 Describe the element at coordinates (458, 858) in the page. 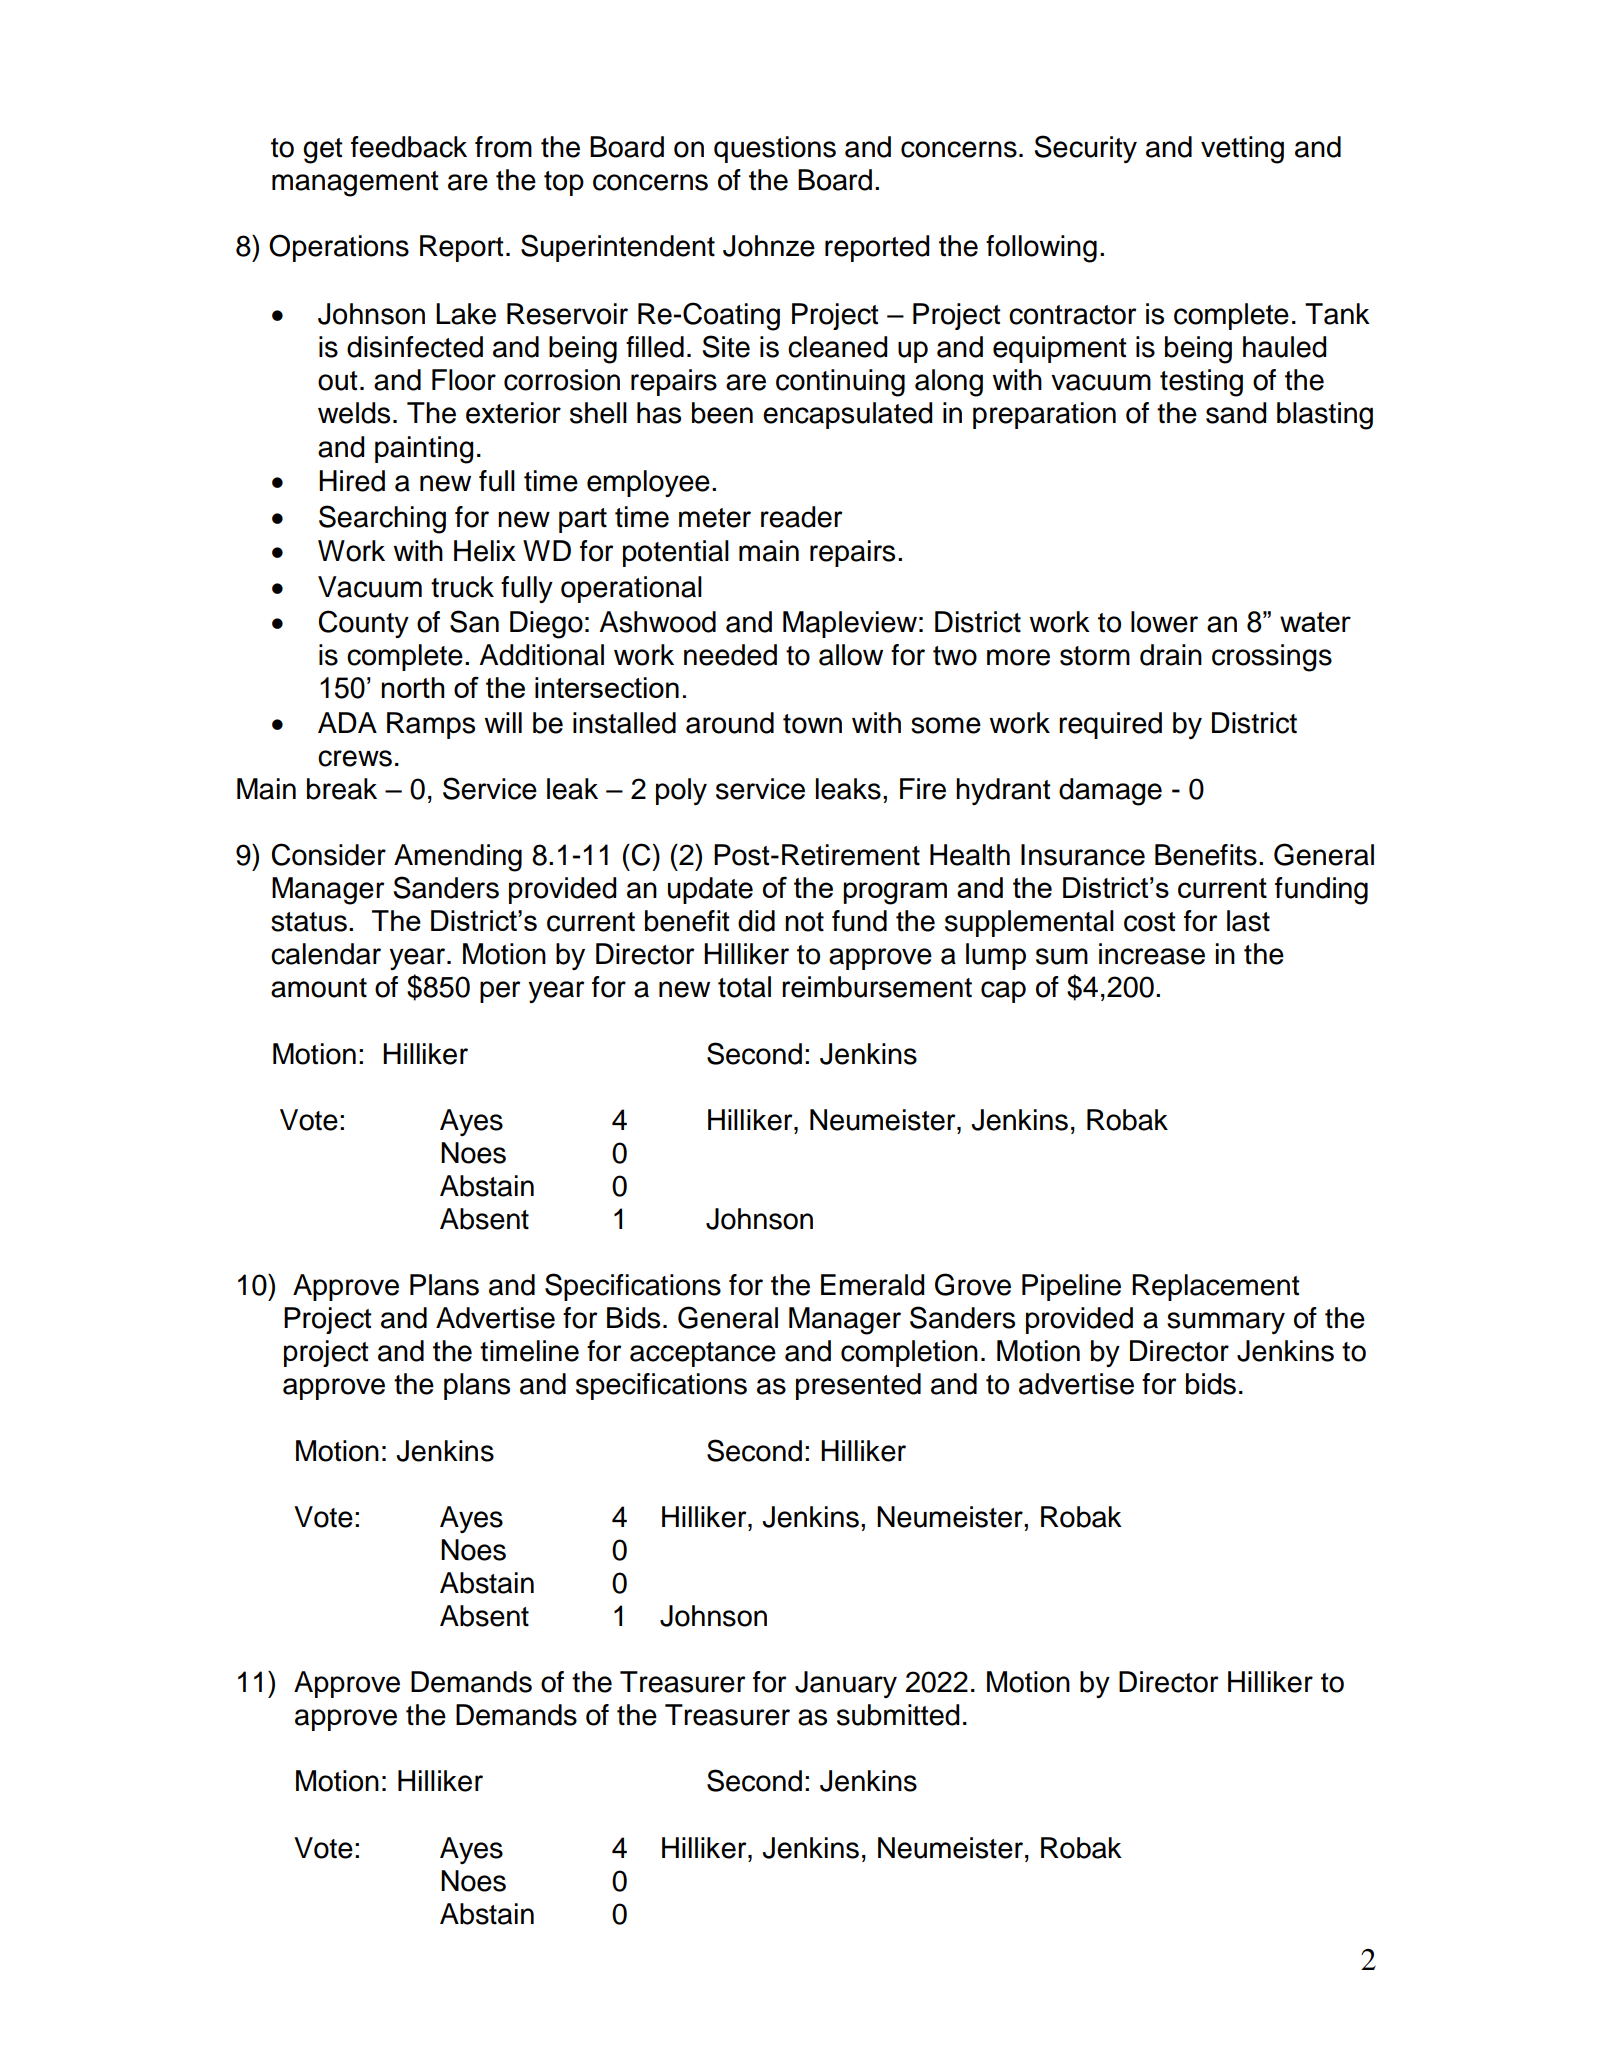

I see `Amending` at that location.
